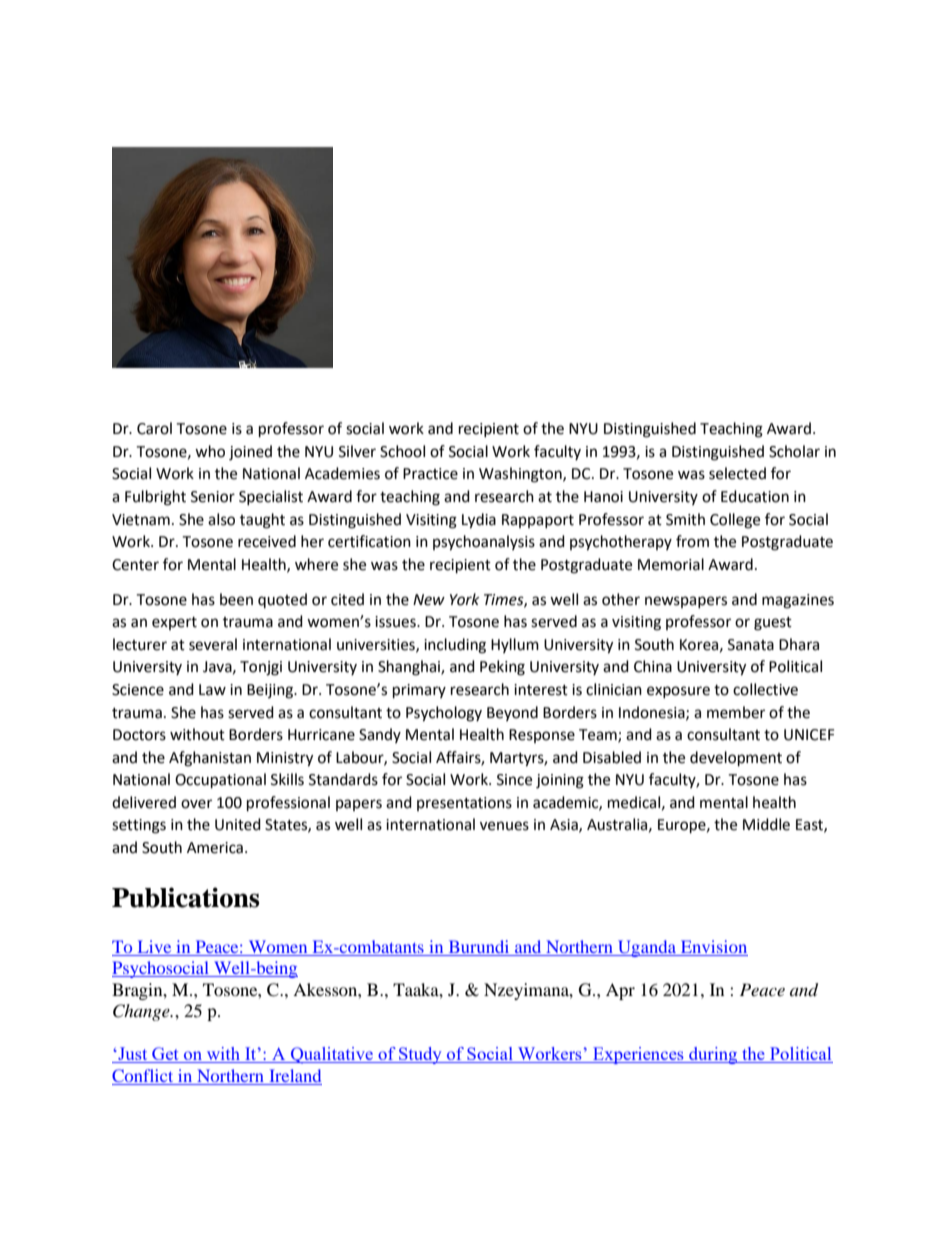 The height and width of the page is (1233, 952). What do you see at coordinates (737, 473) in the page?
I see `selected` at bounding box center [737, 473].
